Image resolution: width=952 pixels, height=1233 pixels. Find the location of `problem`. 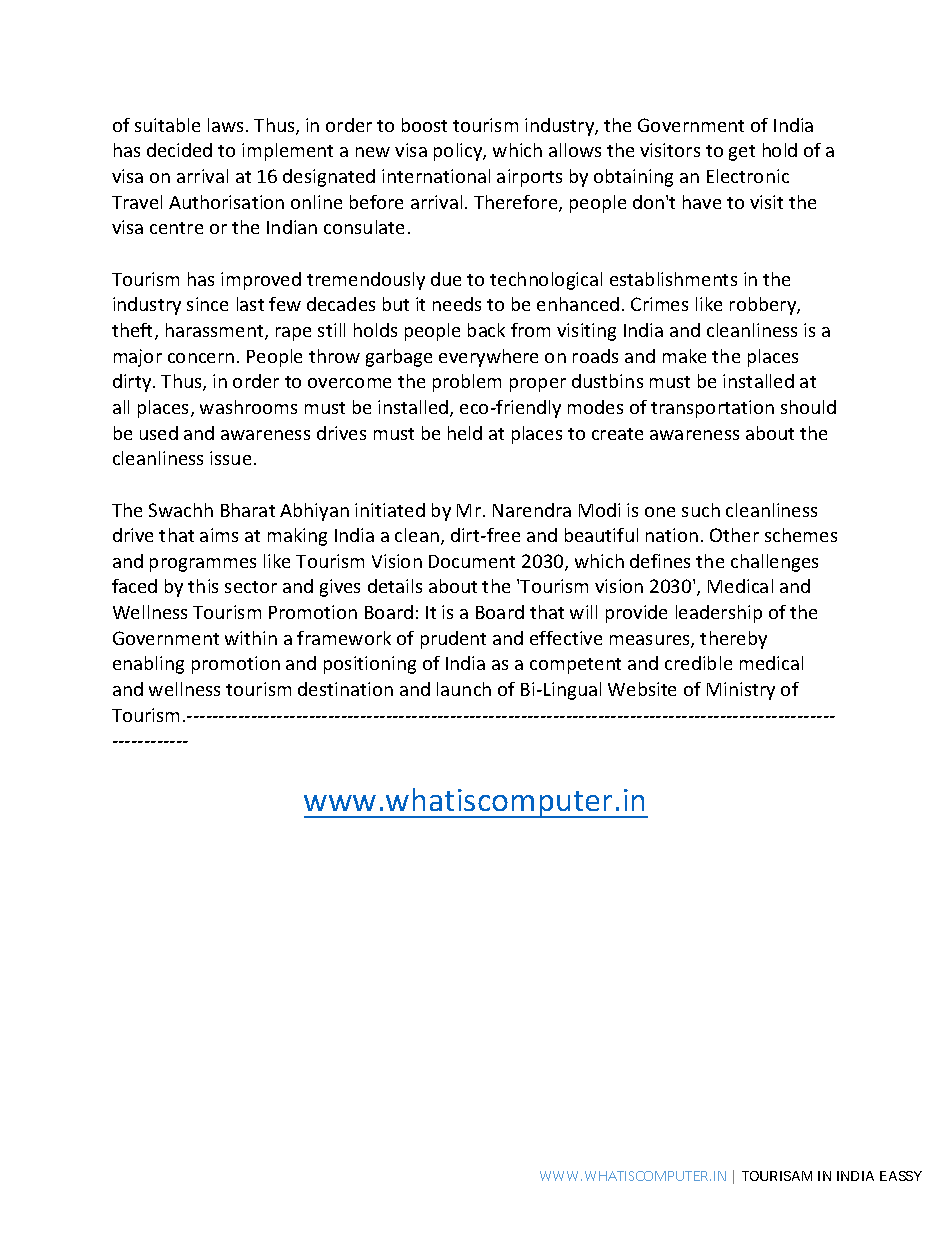

problem is located at coordinates (467, 383).
